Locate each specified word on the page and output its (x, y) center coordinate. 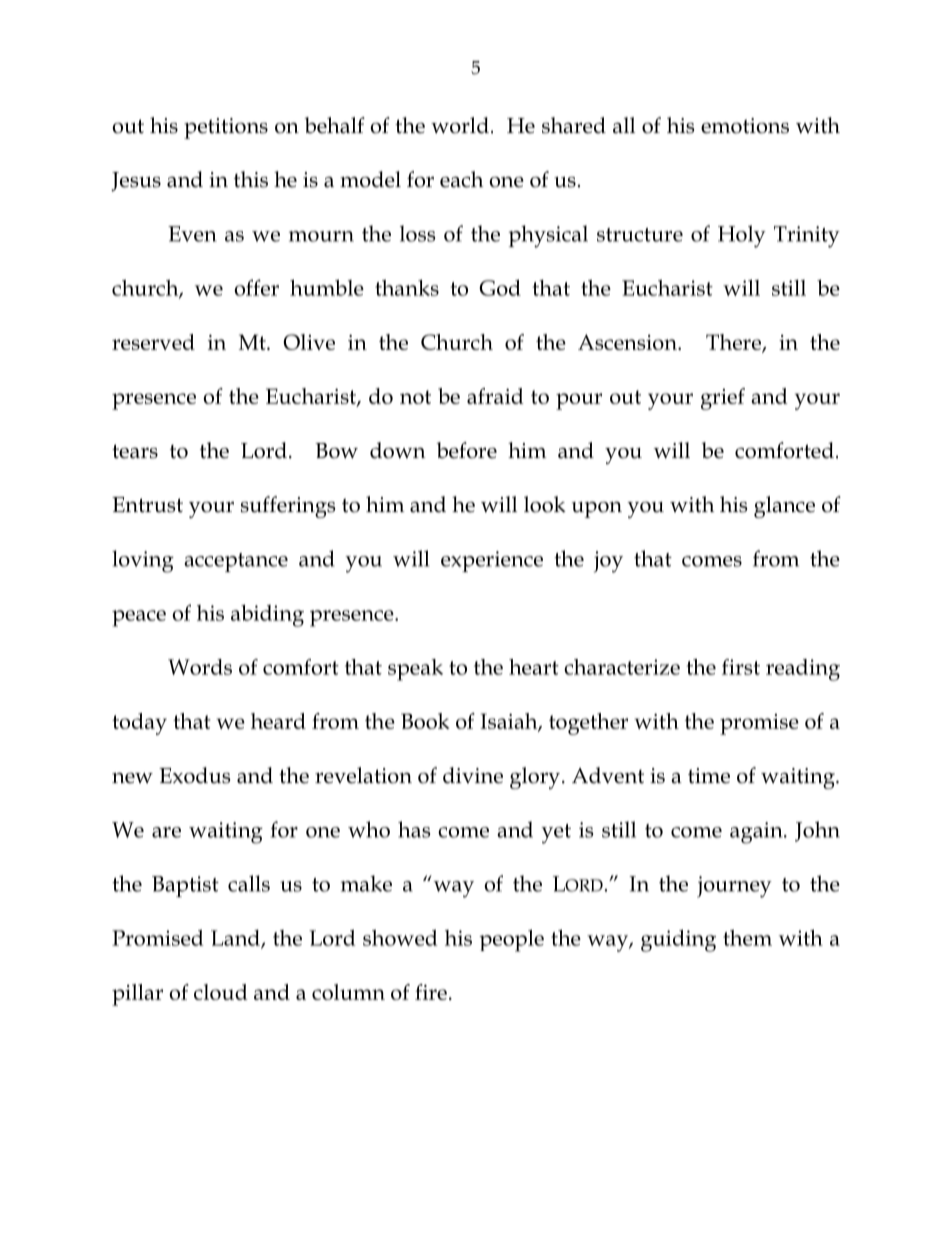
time (709, 776)
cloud (221, 992)
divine (473, 775)
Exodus (195, 775)
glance (784, 507)
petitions (226, 128)
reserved (153, 342)
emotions (745, 126)
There (734, 343)
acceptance (236, 562)
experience (492, 561)
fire (431, 992)
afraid (495, 396)
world (460, 125)
